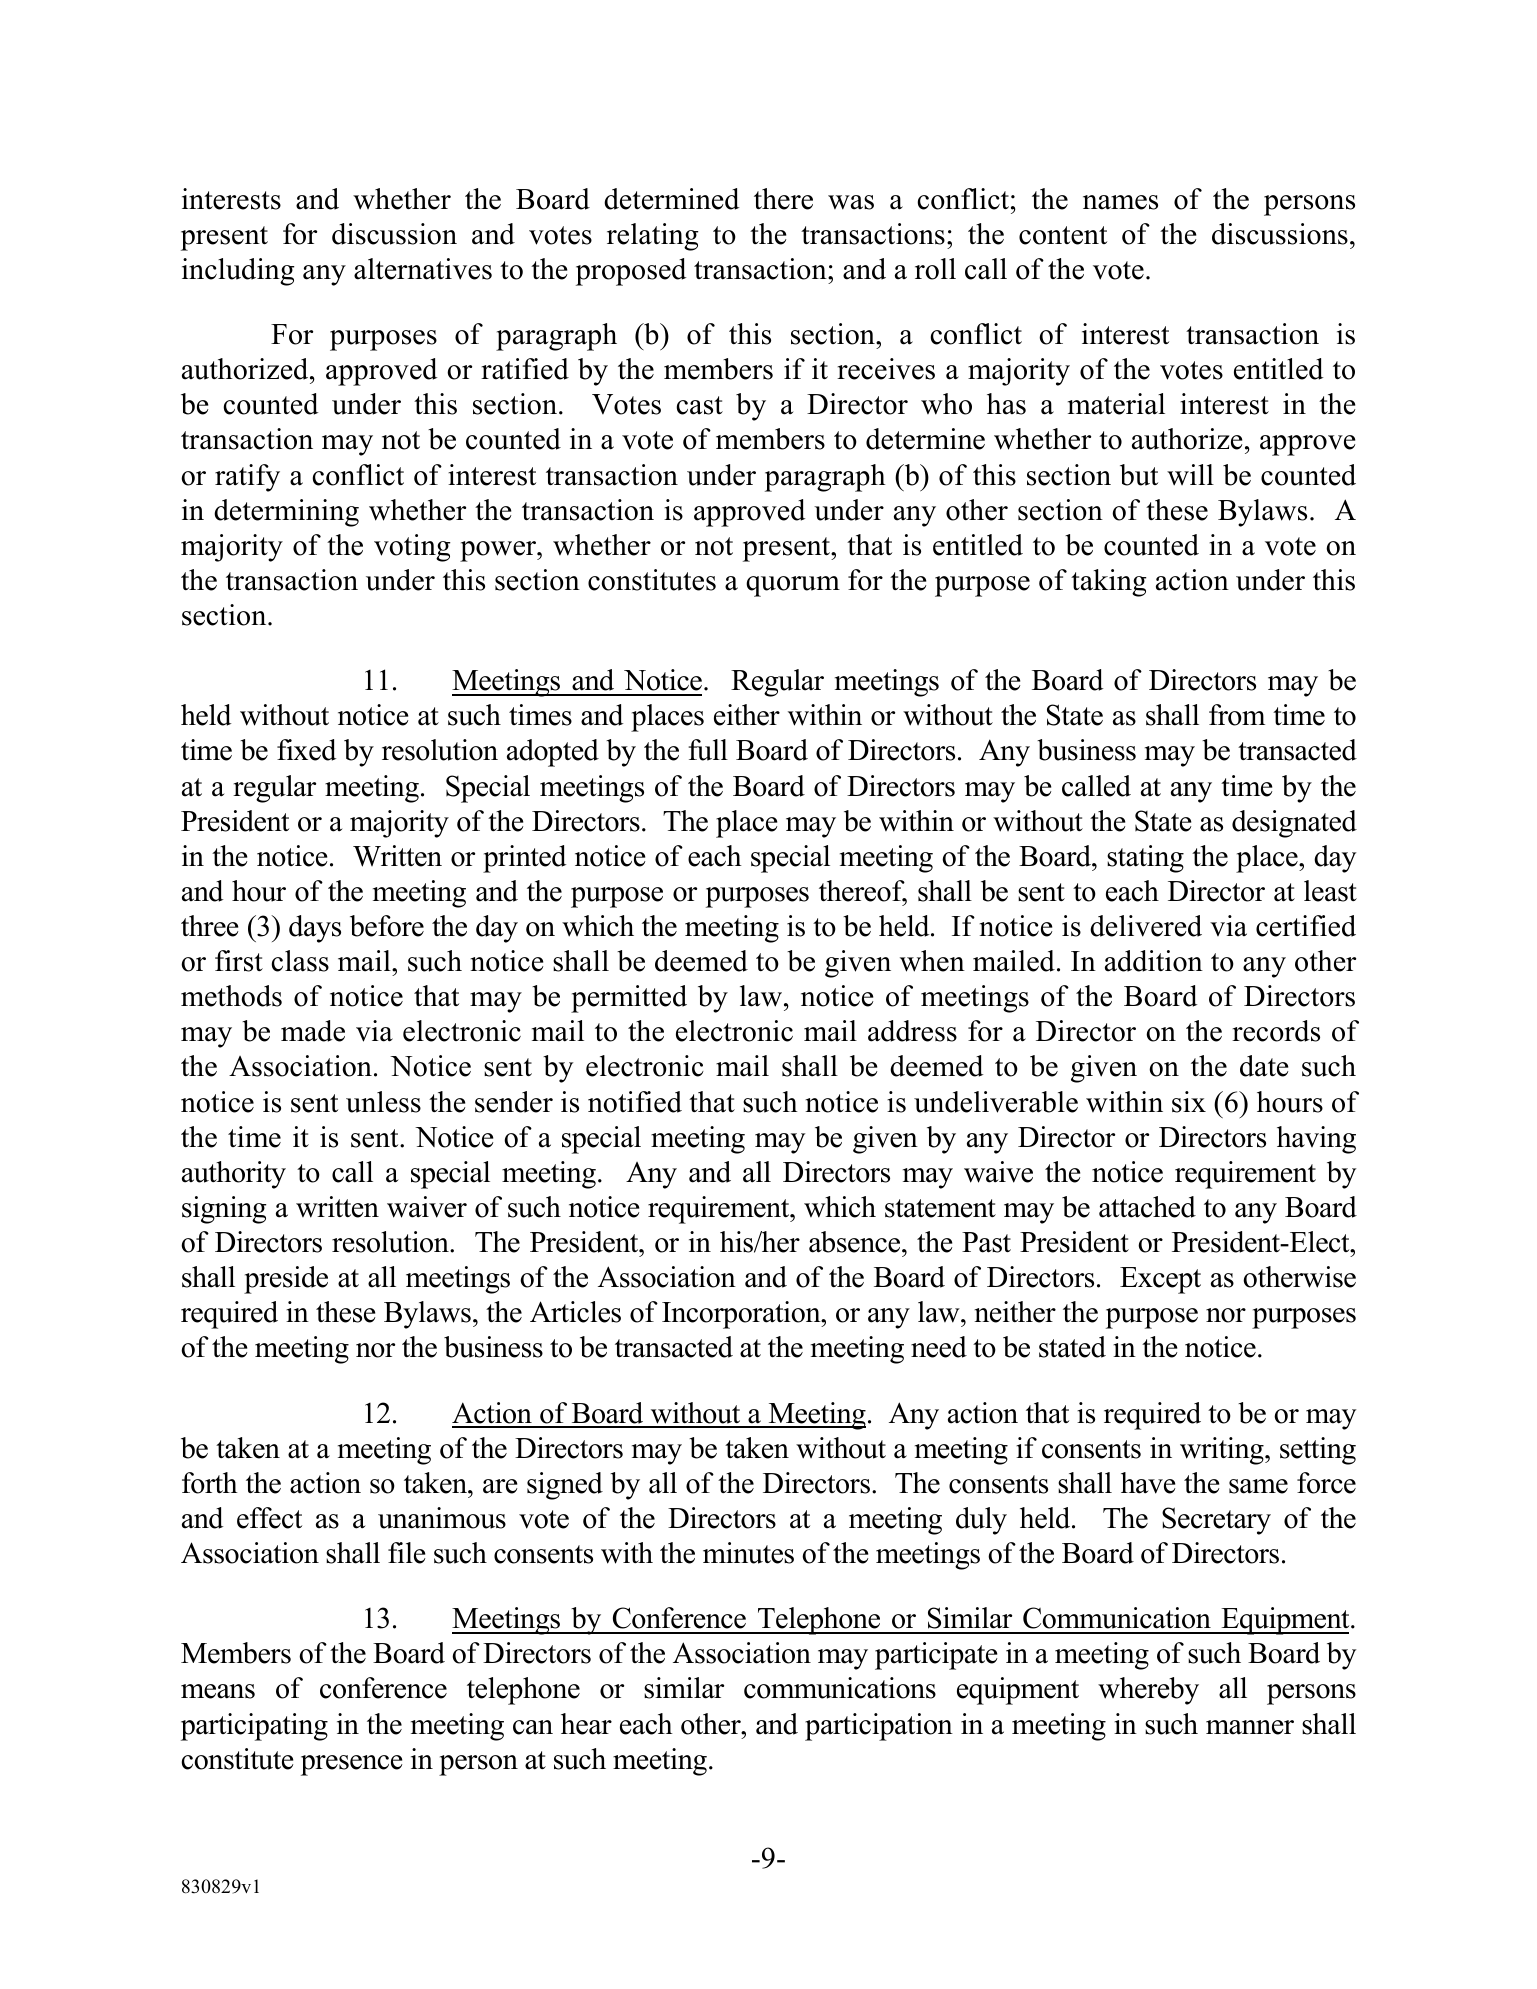  I want to click on names, so click(1120, 202).
